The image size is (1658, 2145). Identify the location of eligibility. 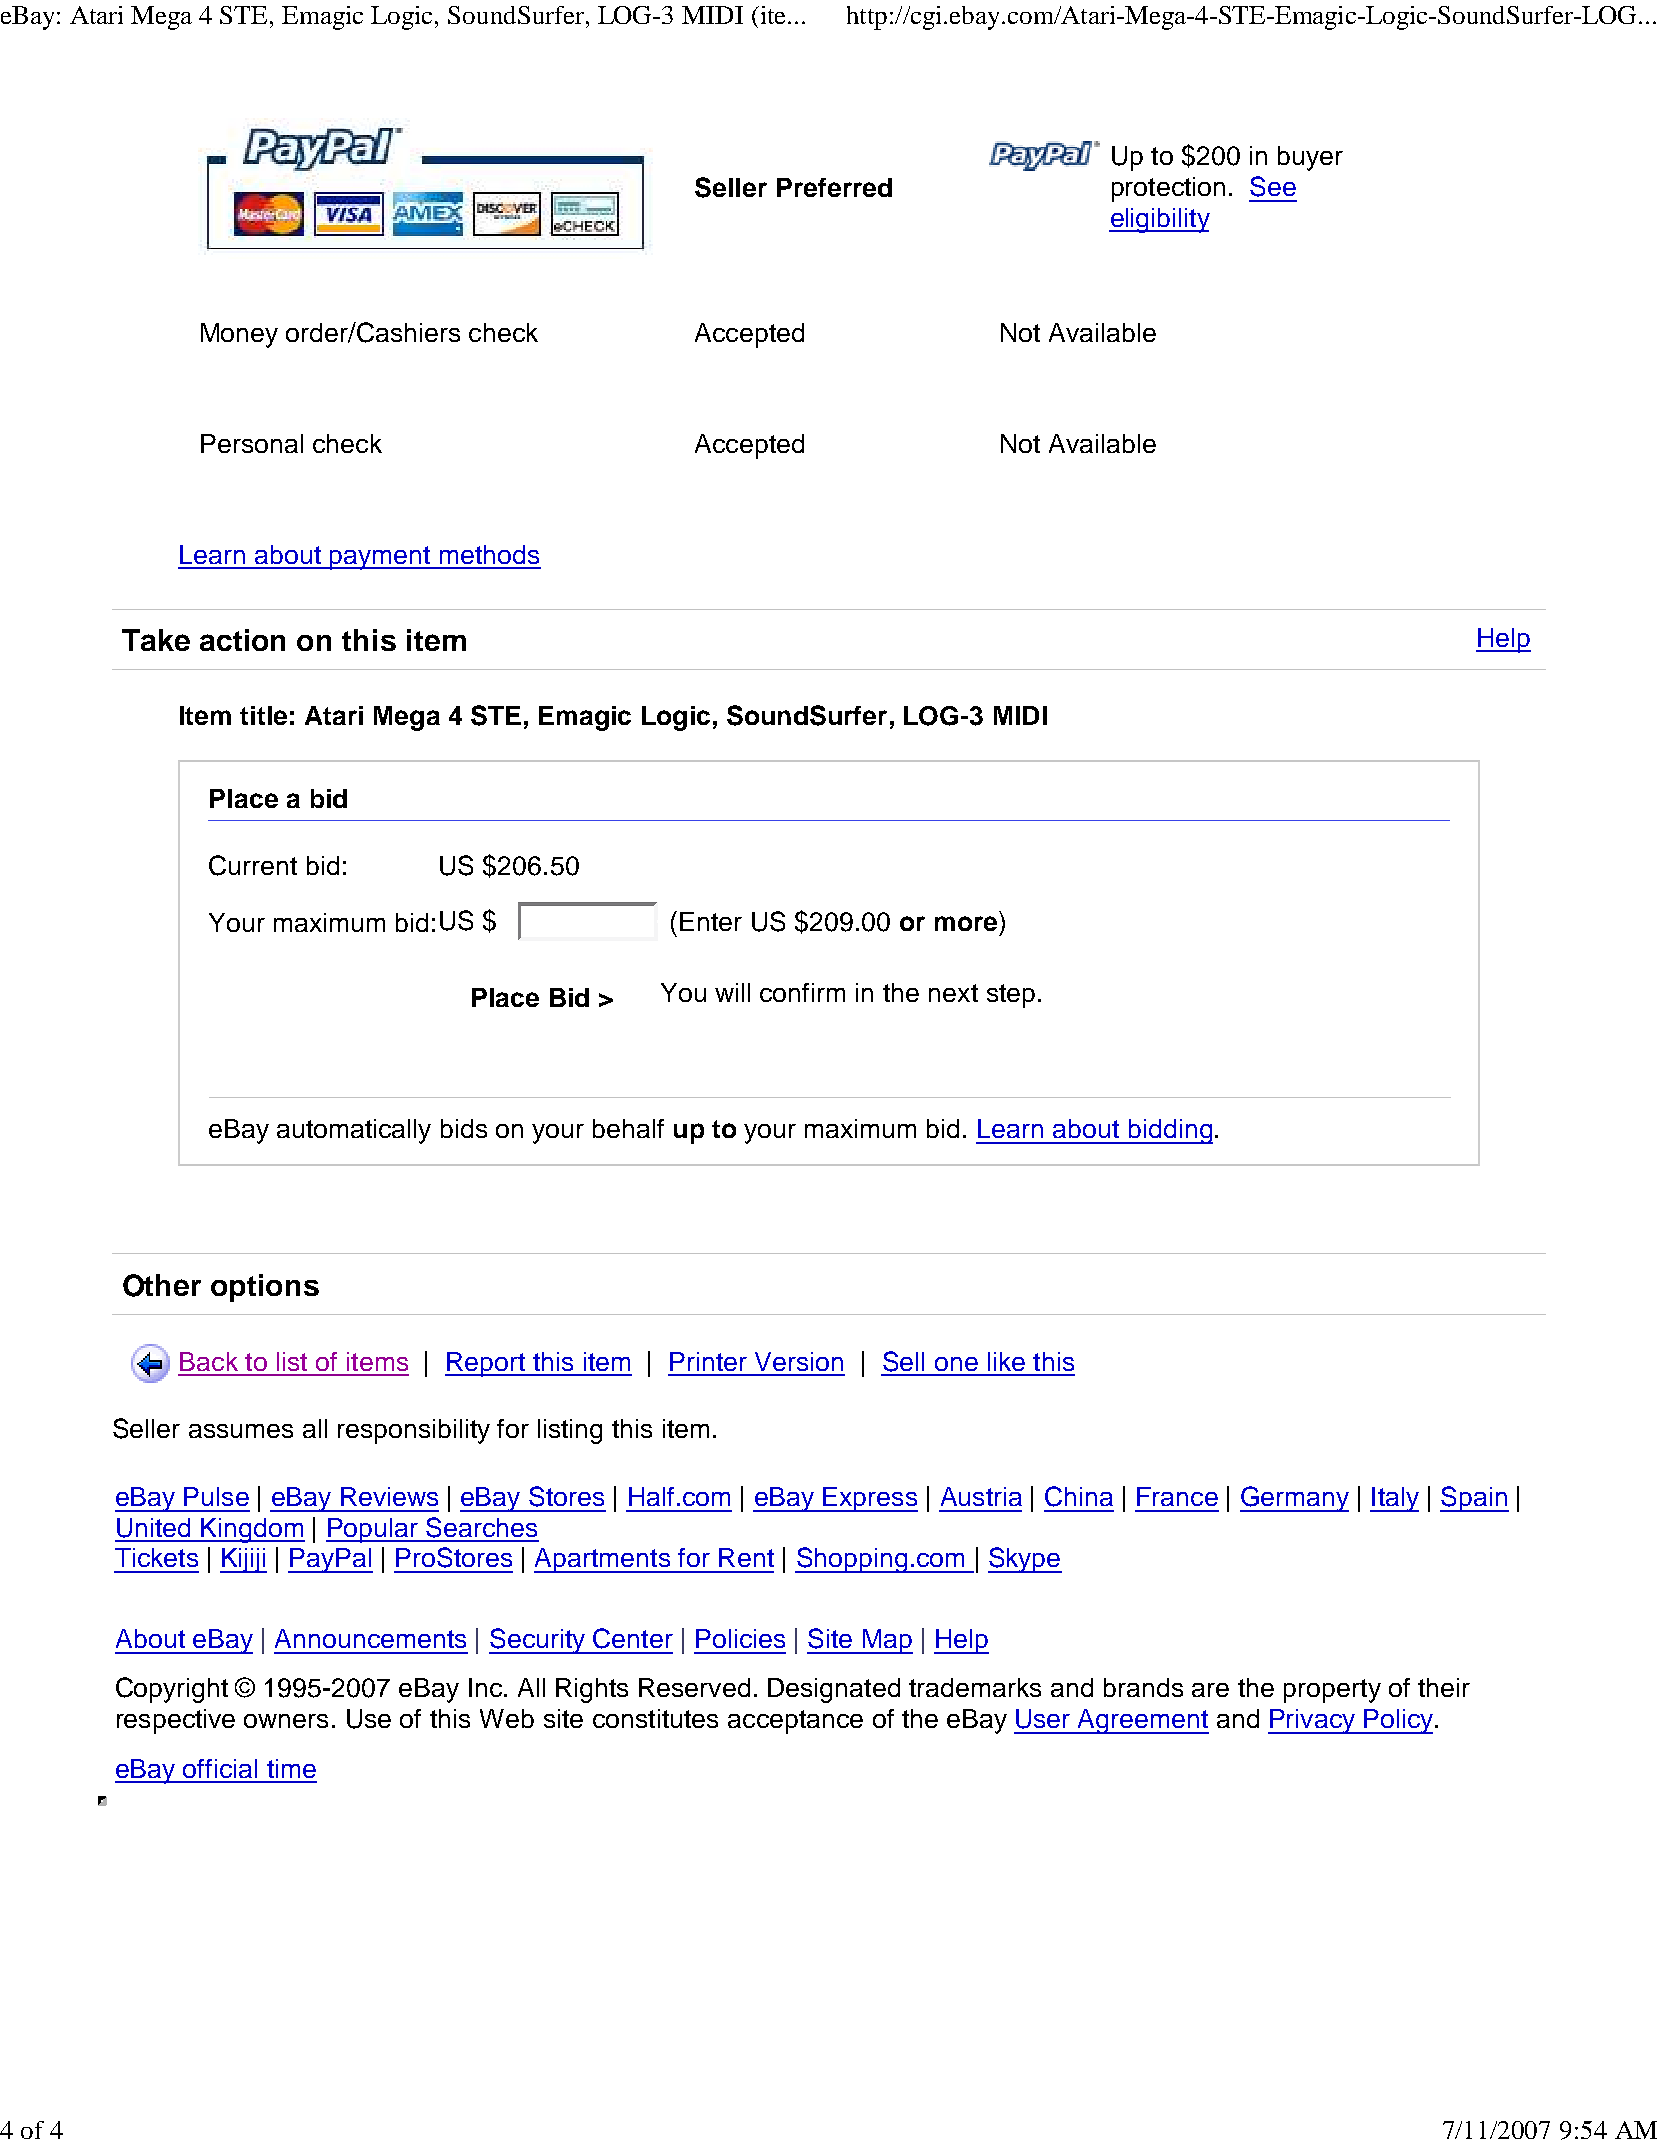
(1159, 220).
